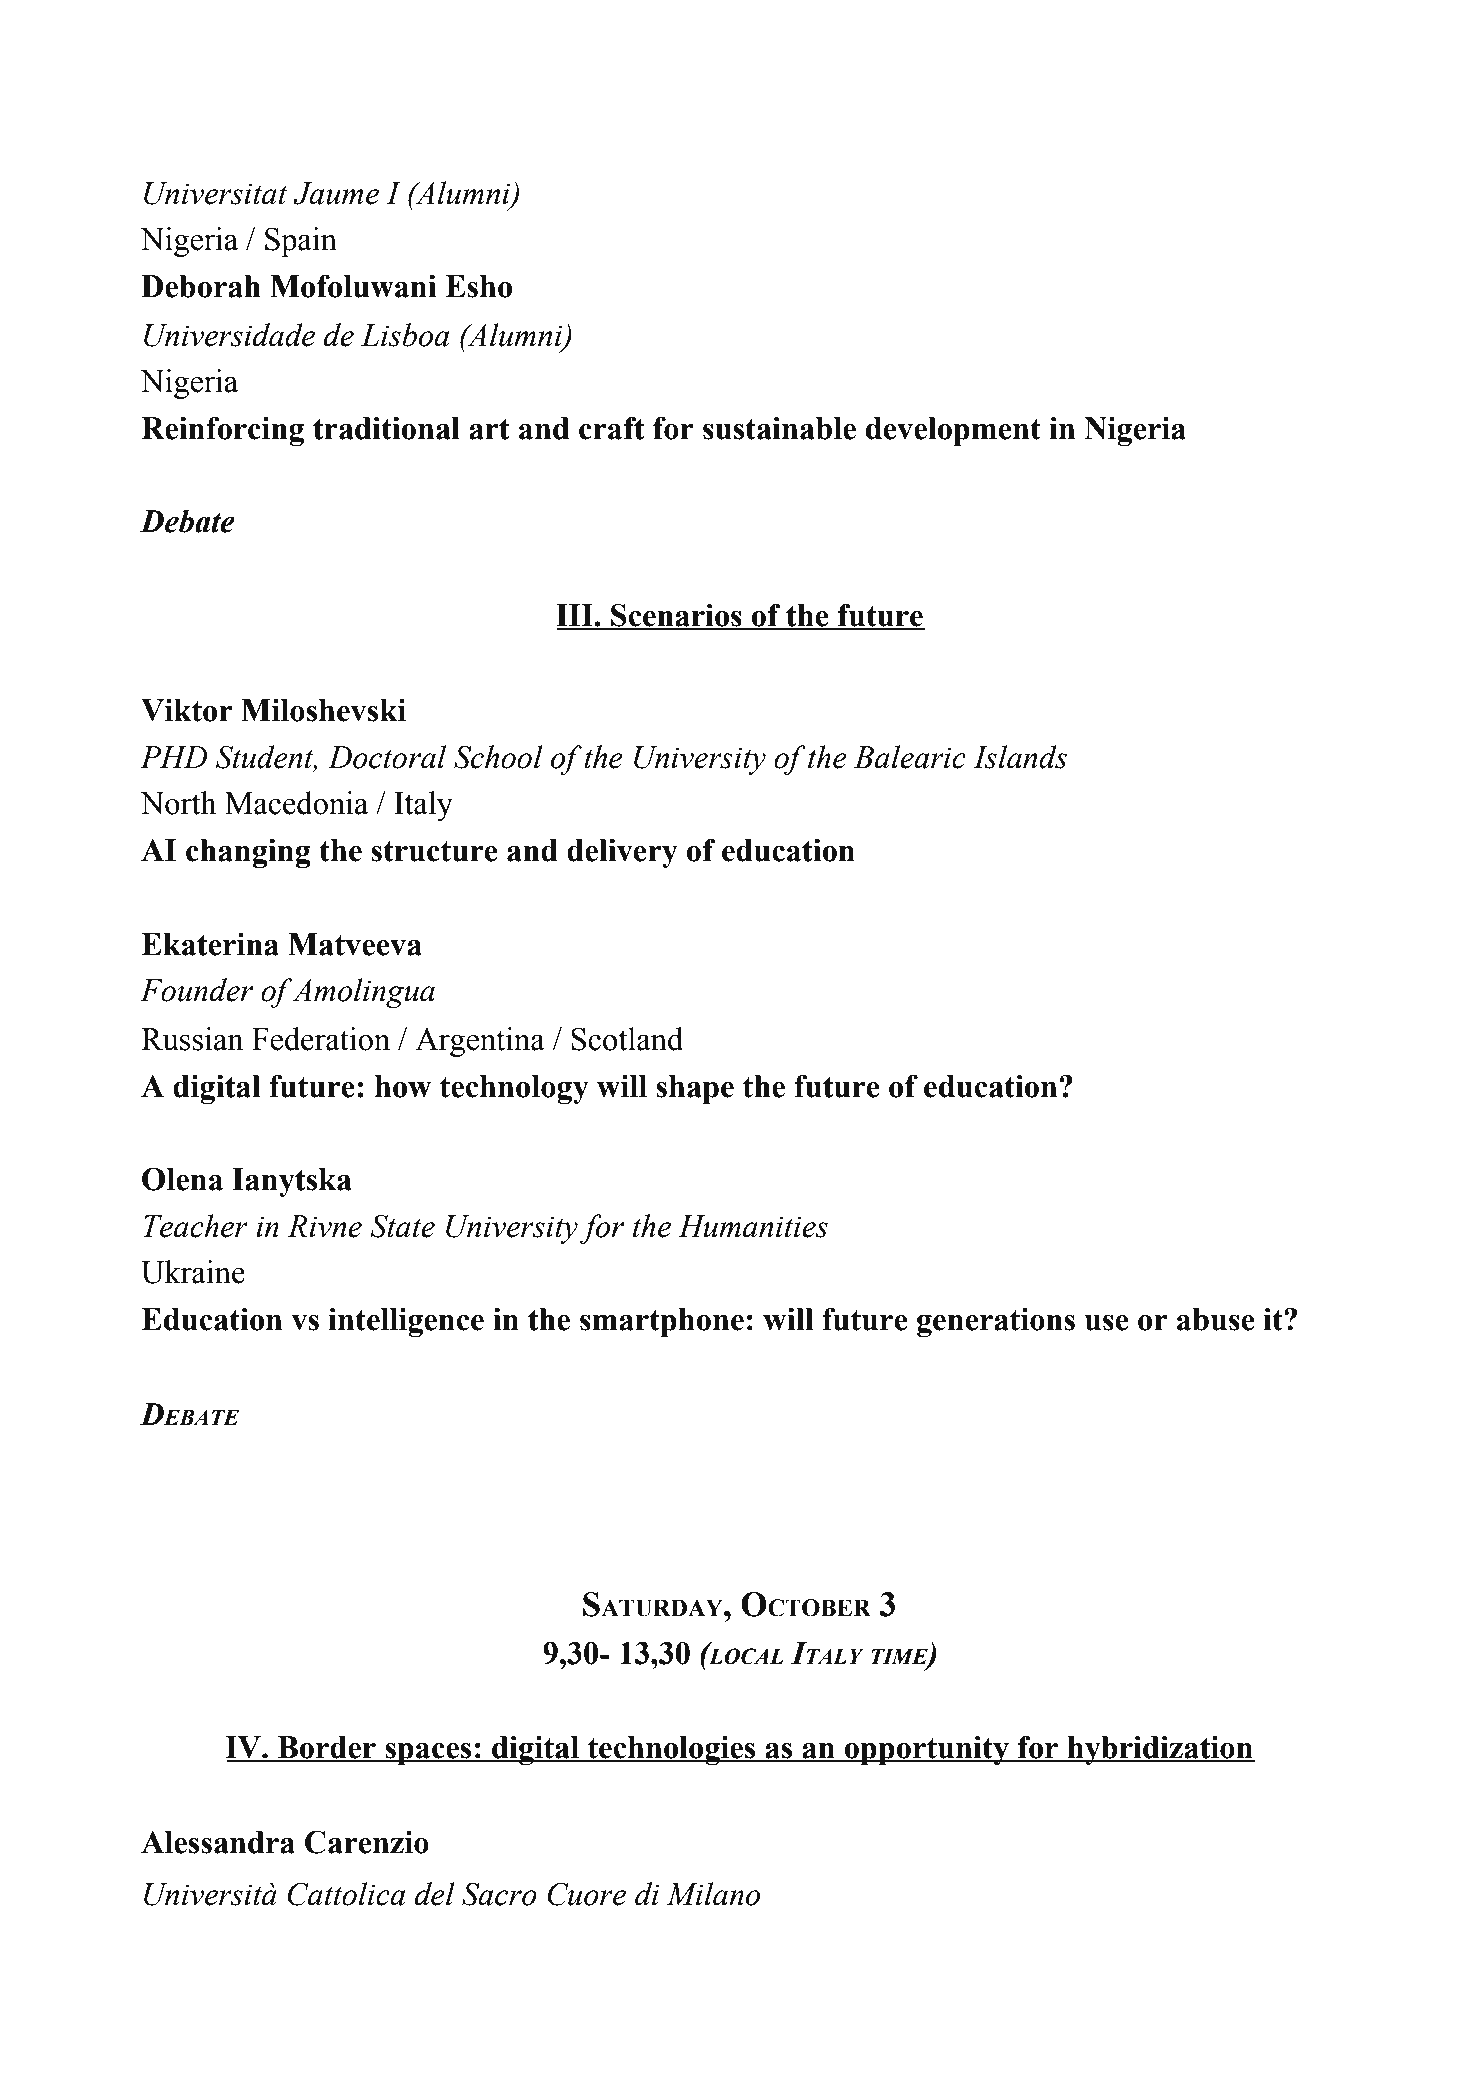 Image resolution: width=1483 pixels, height=2098 pixels. What do you see at coordinates (296, 803) in the screenshot?
I see `Macedonia` at bounding box center [296, 803].
